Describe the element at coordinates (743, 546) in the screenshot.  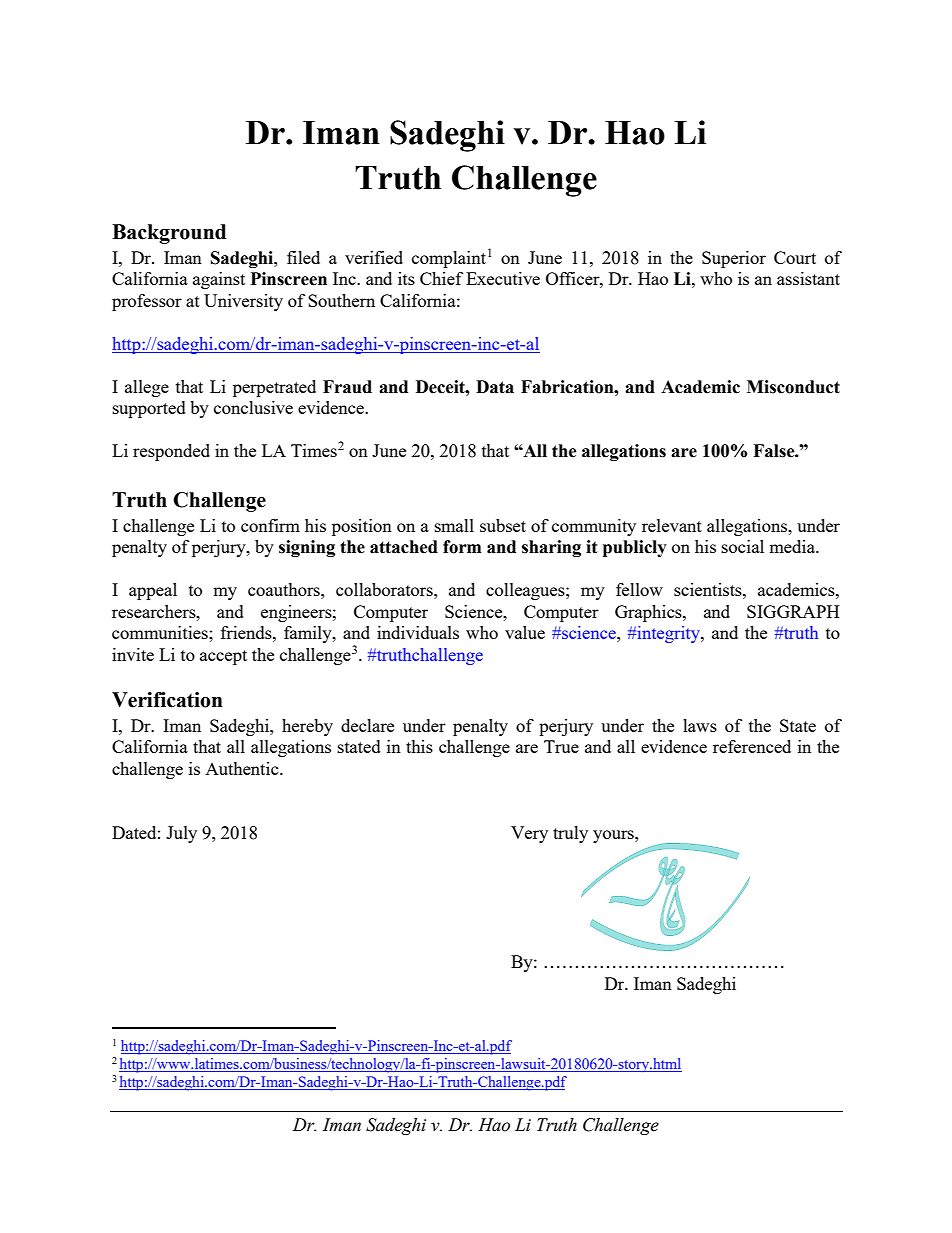
I see `social` at that location.
